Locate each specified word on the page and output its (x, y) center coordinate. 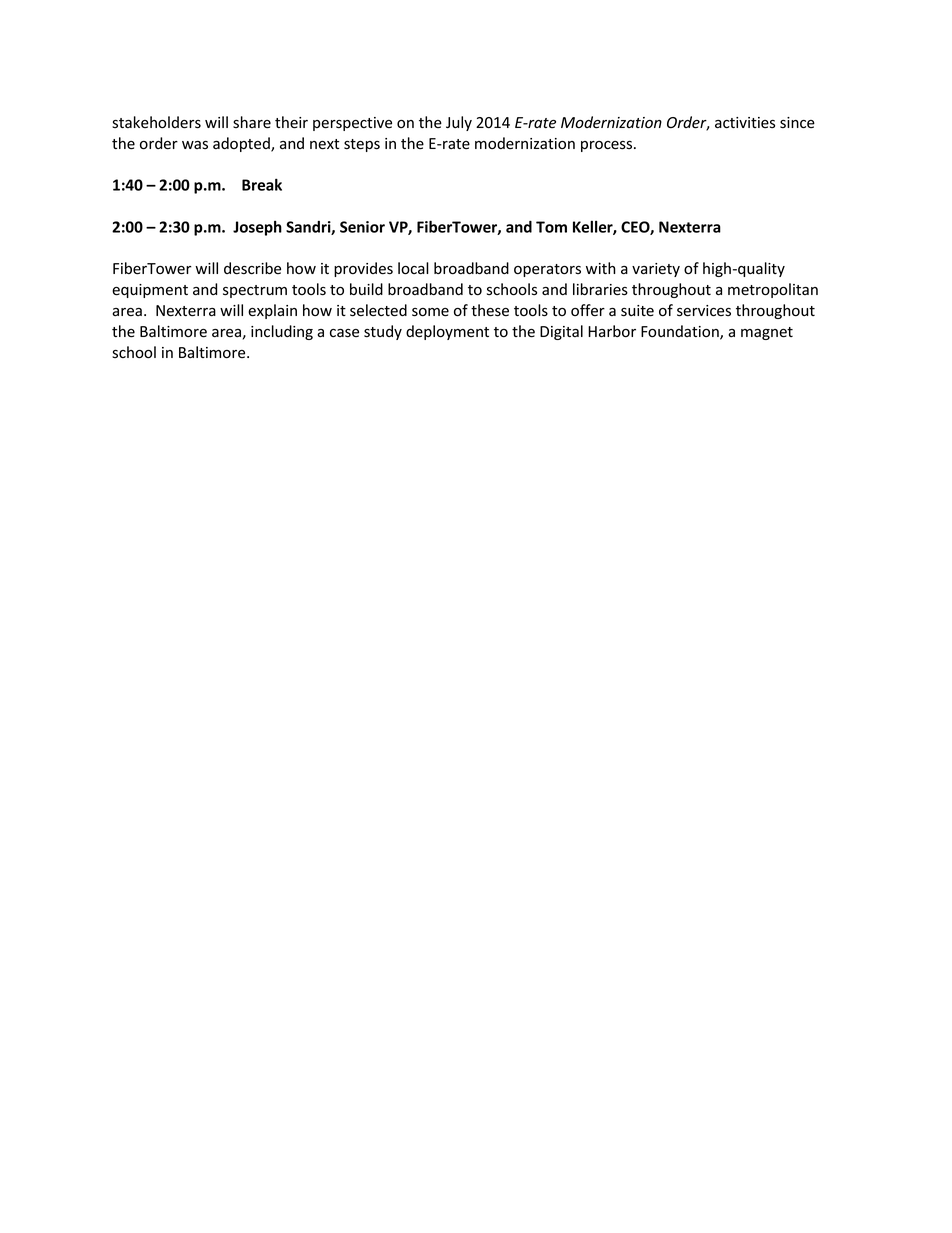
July (459, 123)
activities (745, 123)
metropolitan (773, 290)
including (282, 332)
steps (362, 145)
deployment (447, 332)
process (608, 146)
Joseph (257, 228)
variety (656, 270)
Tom (551, 227)
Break (262, 184)
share (252, 122)
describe (252, 268)
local (413, 268)
